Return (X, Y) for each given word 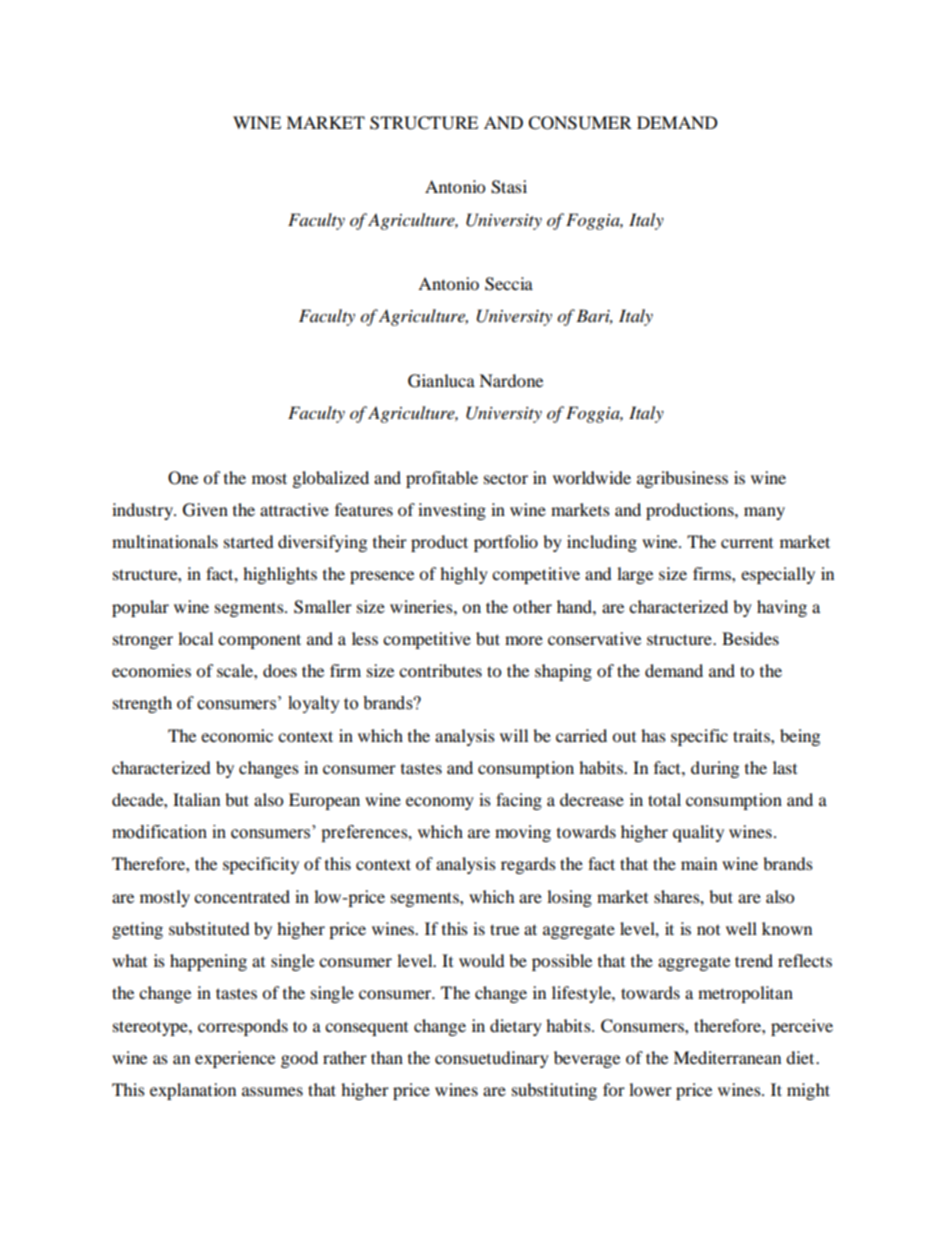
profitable (442, 479)
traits (752, 735)
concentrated (242, 896)
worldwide (592, 477)
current (747, 543)
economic (237, 735)
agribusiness (682, 479)
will (514, 735)
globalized (331, 479)
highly (464, 575)
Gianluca (441, 381)
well (741, 928)
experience (235, 1059)
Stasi (509, 187)
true (504, 929)
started (249, 541)
